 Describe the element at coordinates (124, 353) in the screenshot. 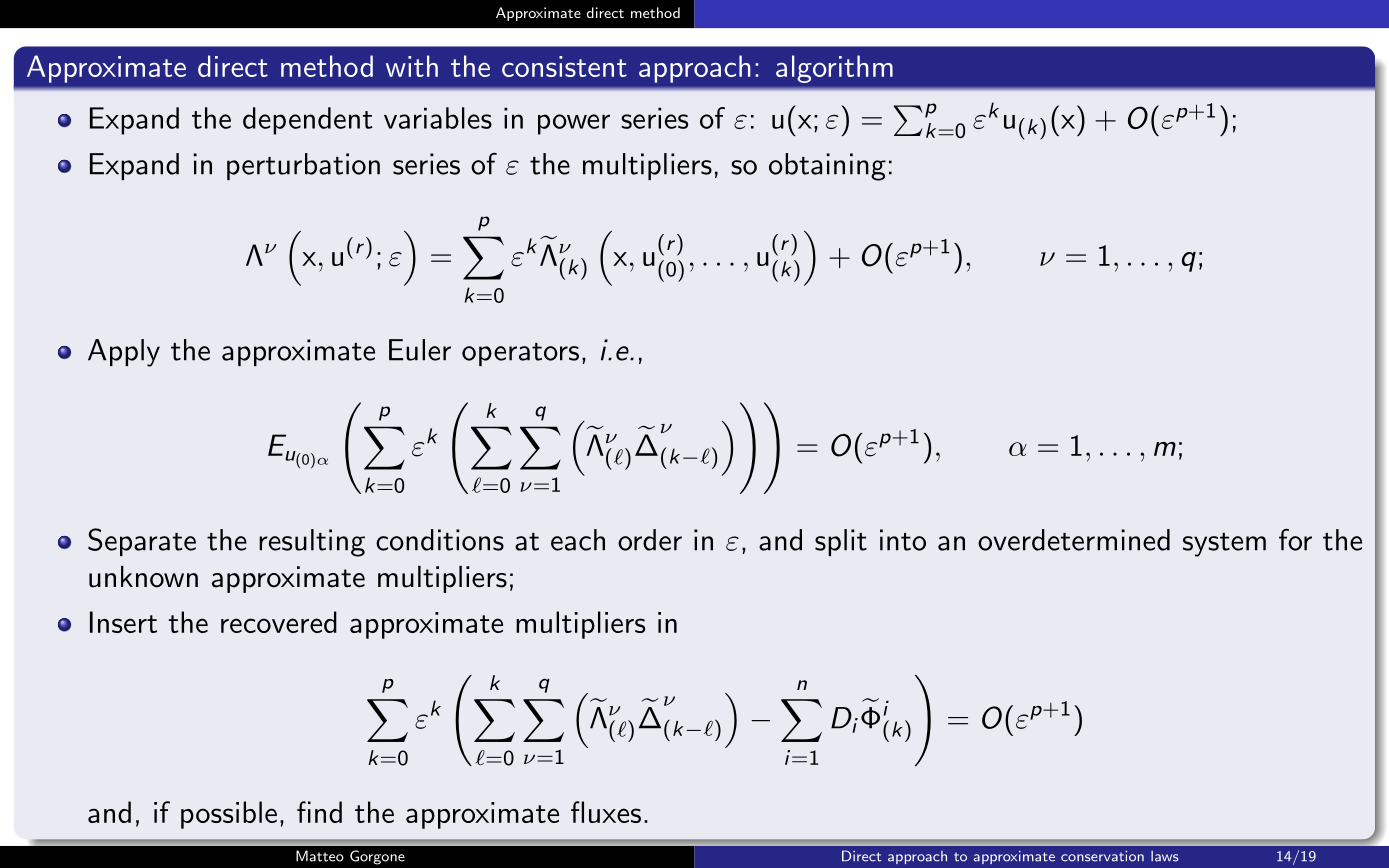

I see `Apply` at that location.
